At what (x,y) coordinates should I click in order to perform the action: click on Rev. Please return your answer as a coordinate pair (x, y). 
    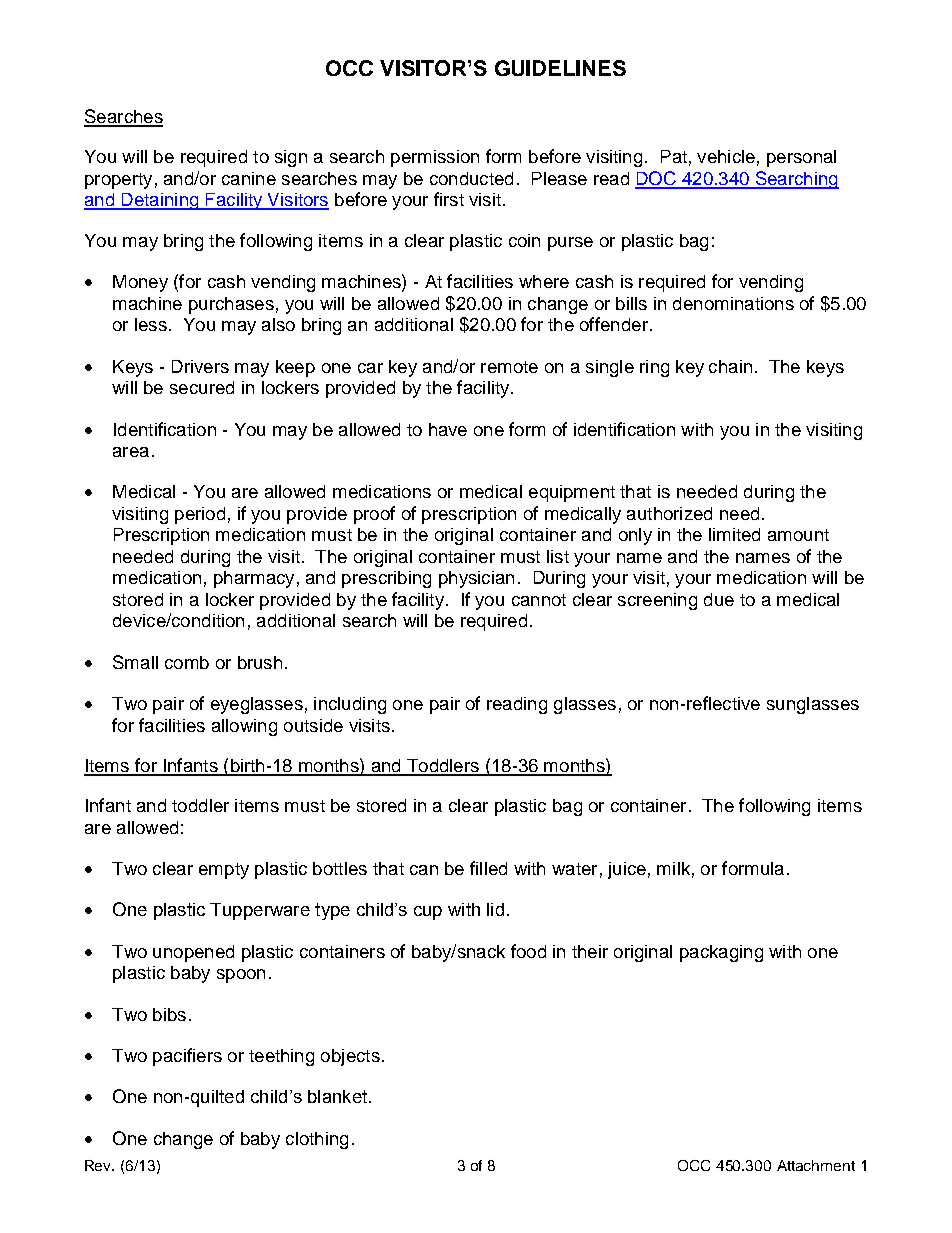
    Looking at the image, I should click on (99, 1165).
